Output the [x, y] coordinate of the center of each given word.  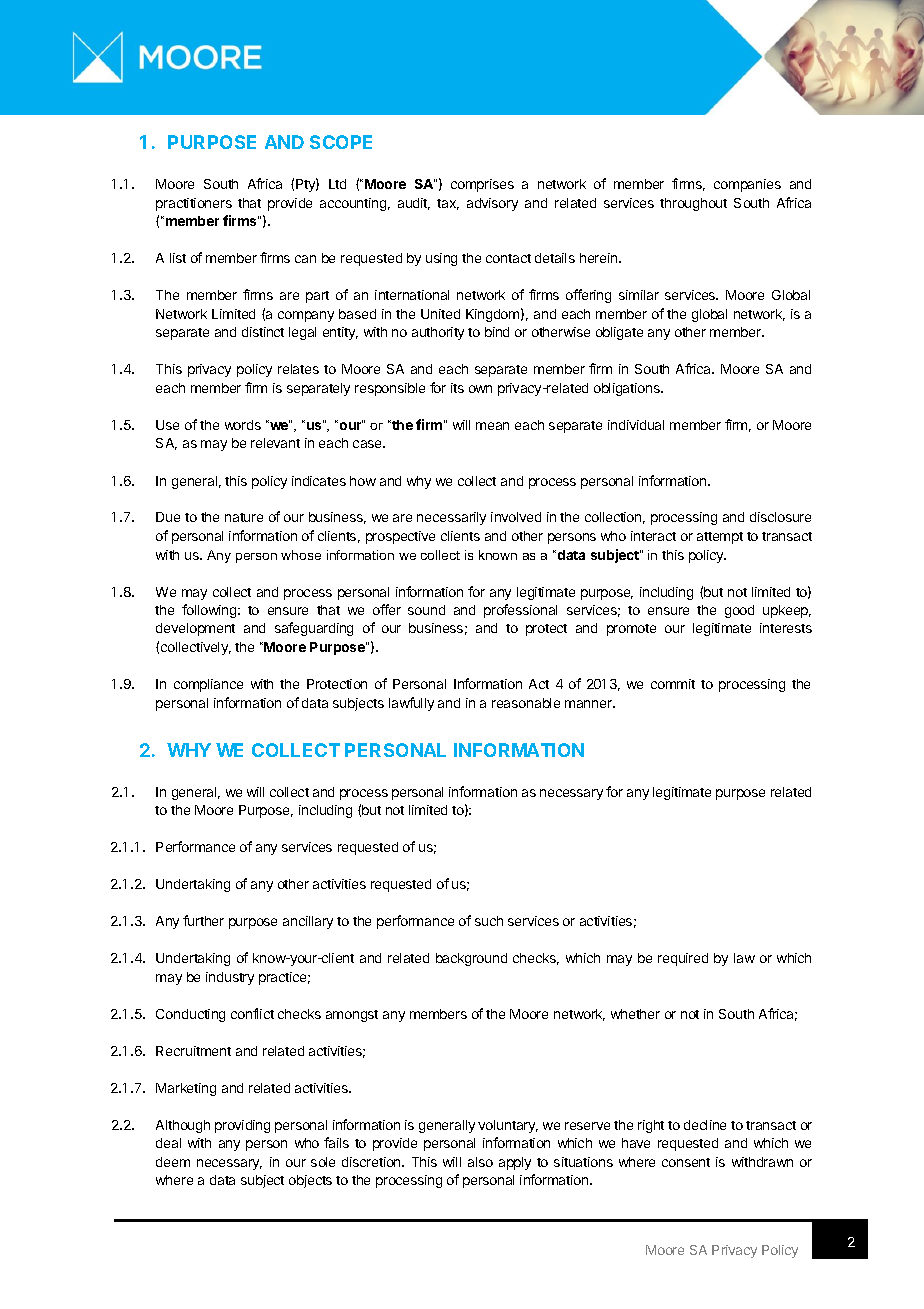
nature [244, 517]
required [683, 959]
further [203, 920]
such [489, 921]
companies [747, 185]
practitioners [194, 204]
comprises [482, 185]
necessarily [451, 518]
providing [242, 1126]
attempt [720, 538]
